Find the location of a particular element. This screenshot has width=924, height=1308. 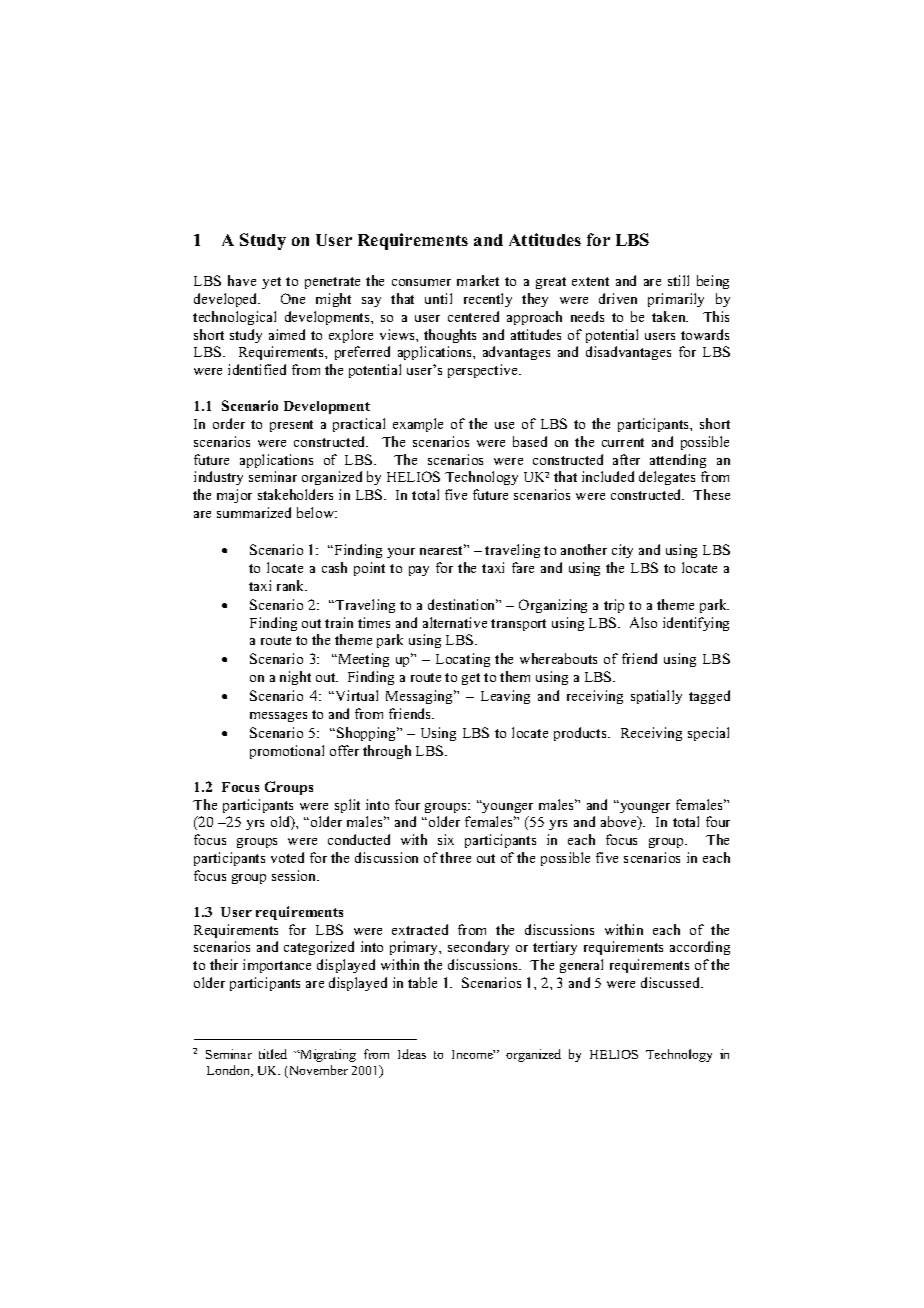

nearest is located at coordinates (443, 549).
